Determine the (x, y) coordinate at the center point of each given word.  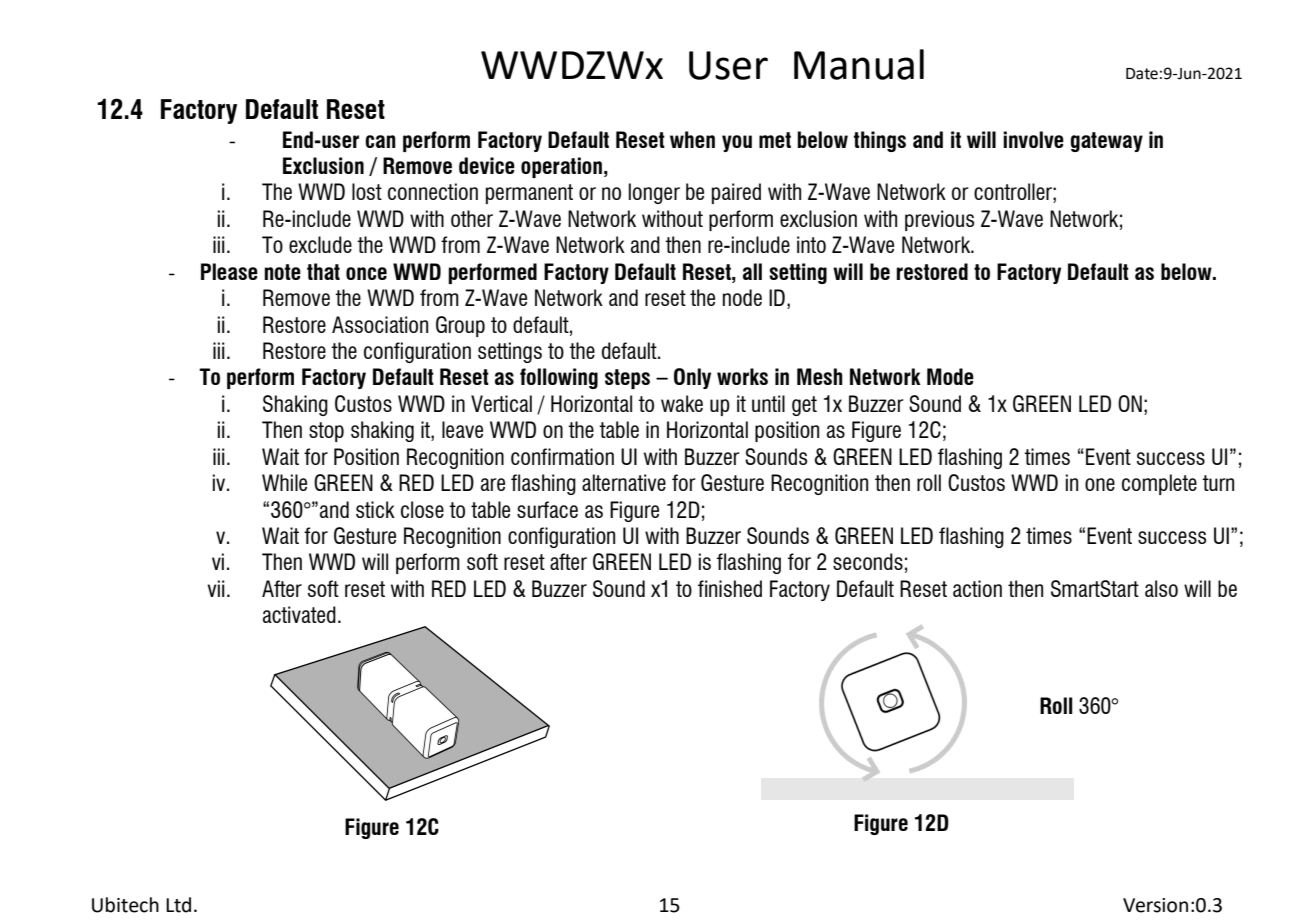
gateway (1106, 142)
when (692, 139)
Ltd (178, 905)
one (1100, 484)
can (380, 141)
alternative (624, 482)
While (284, 482)
